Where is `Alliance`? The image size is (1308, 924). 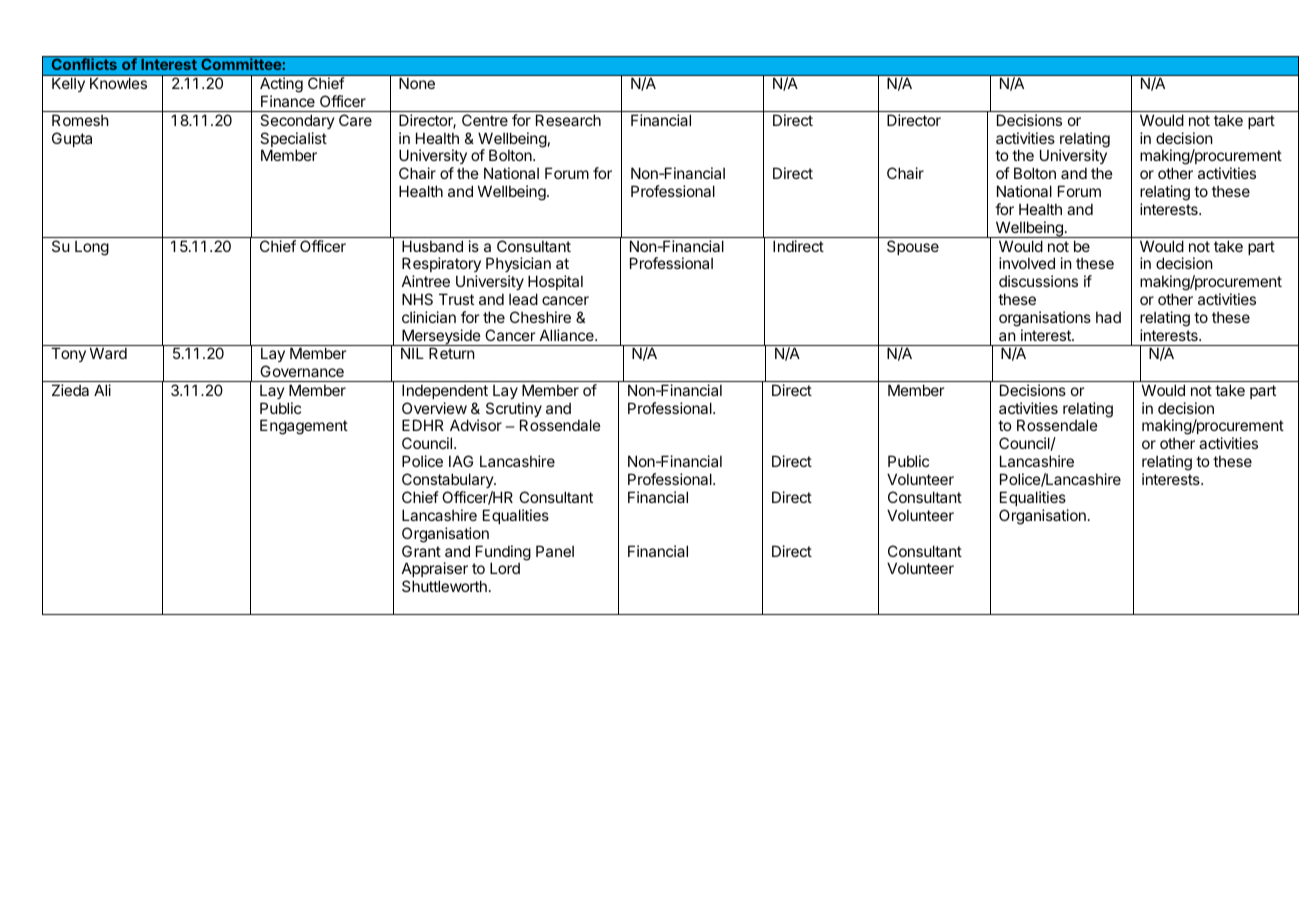 Alliance is located at coordinates (568, 335).
